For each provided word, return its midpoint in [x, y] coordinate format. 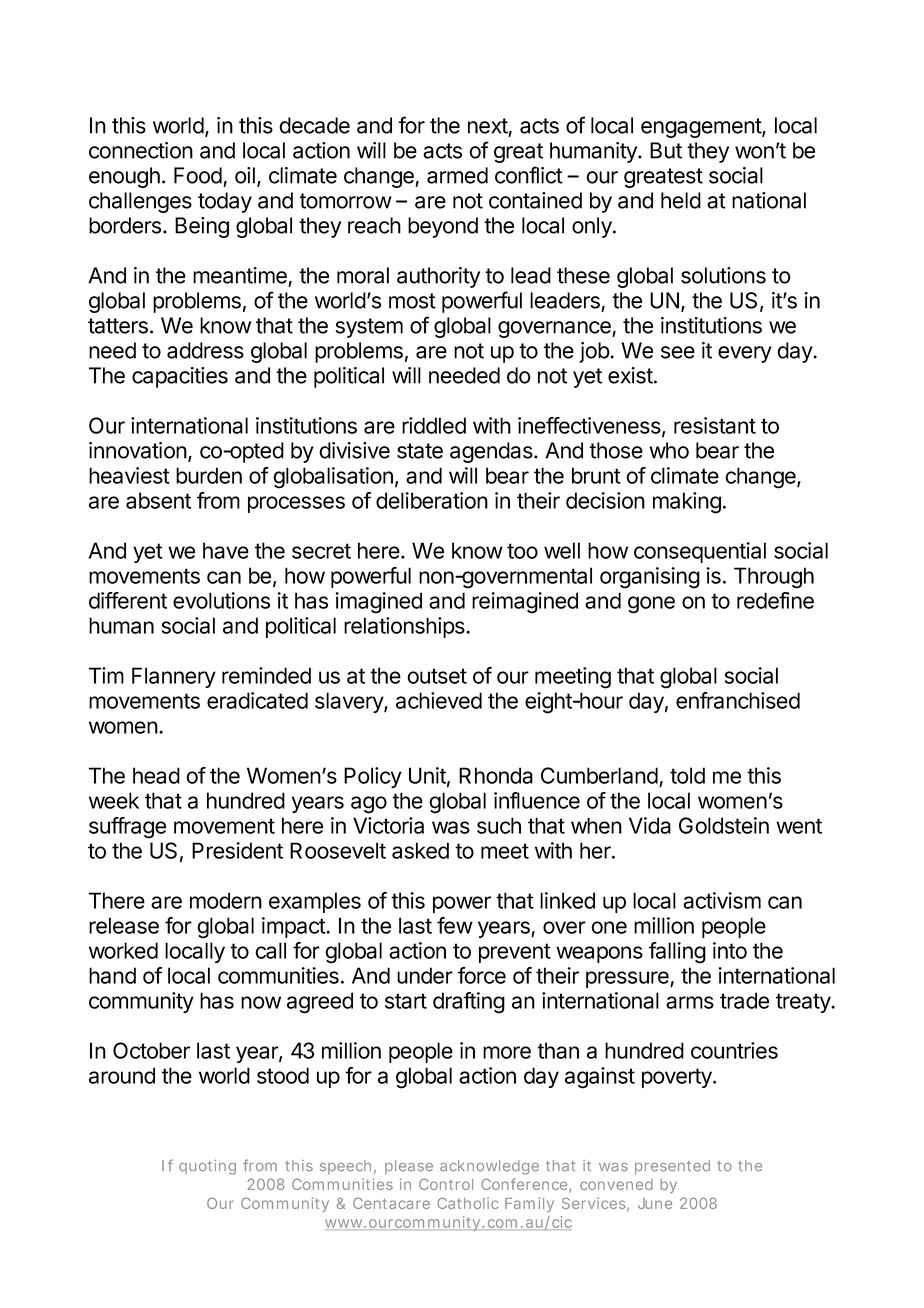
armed [457, 175]
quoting [207, 1167]
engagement [702, 128]
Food [198, 175]
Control [446, 1184]
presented [672, 1167]
